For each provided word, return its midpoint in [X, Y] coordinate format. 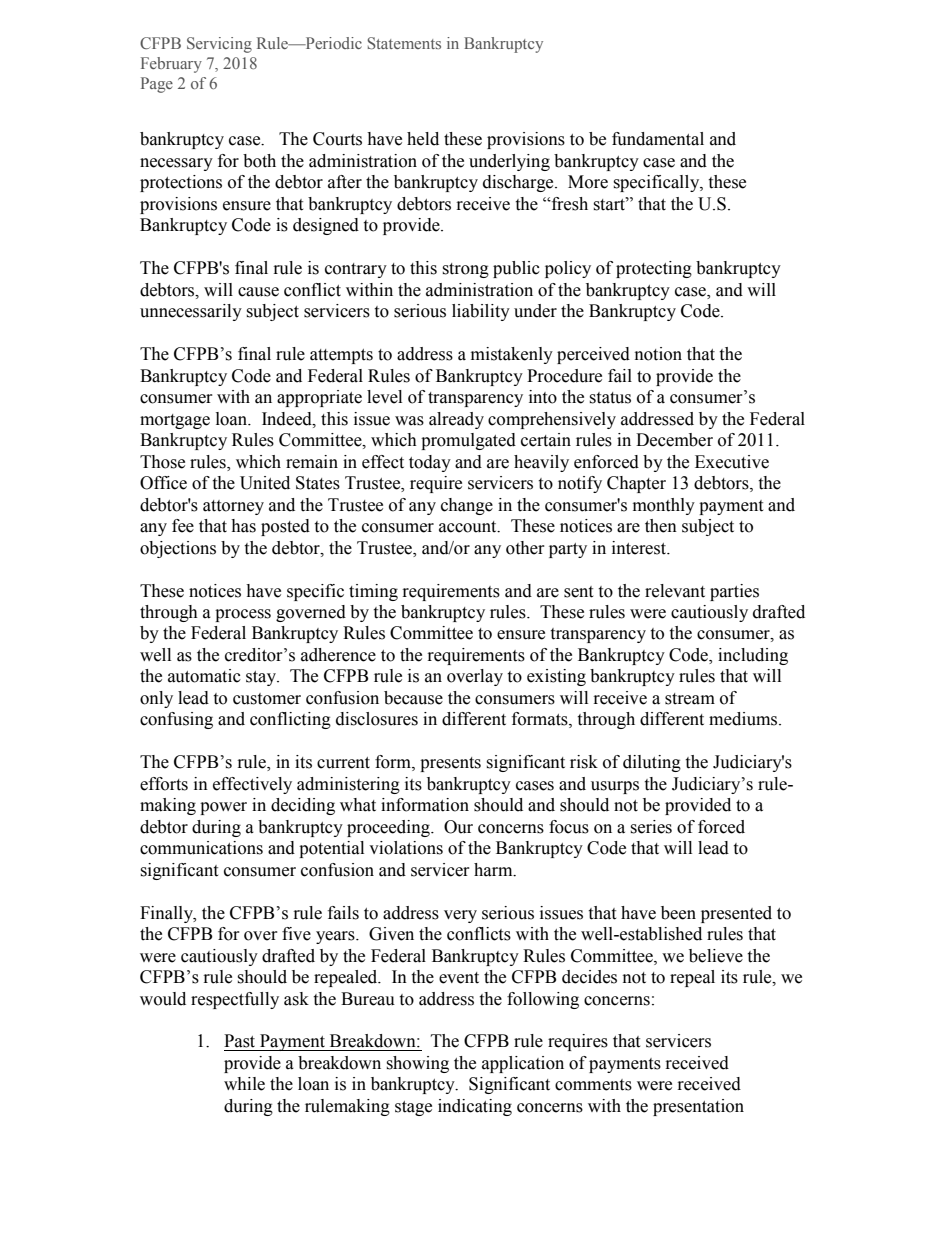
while [244, 1084]
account [469, 527]
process [243, 615]
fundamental [658, 139]
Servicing [219, 45]
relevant [675, 591]
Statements [404, 43]
